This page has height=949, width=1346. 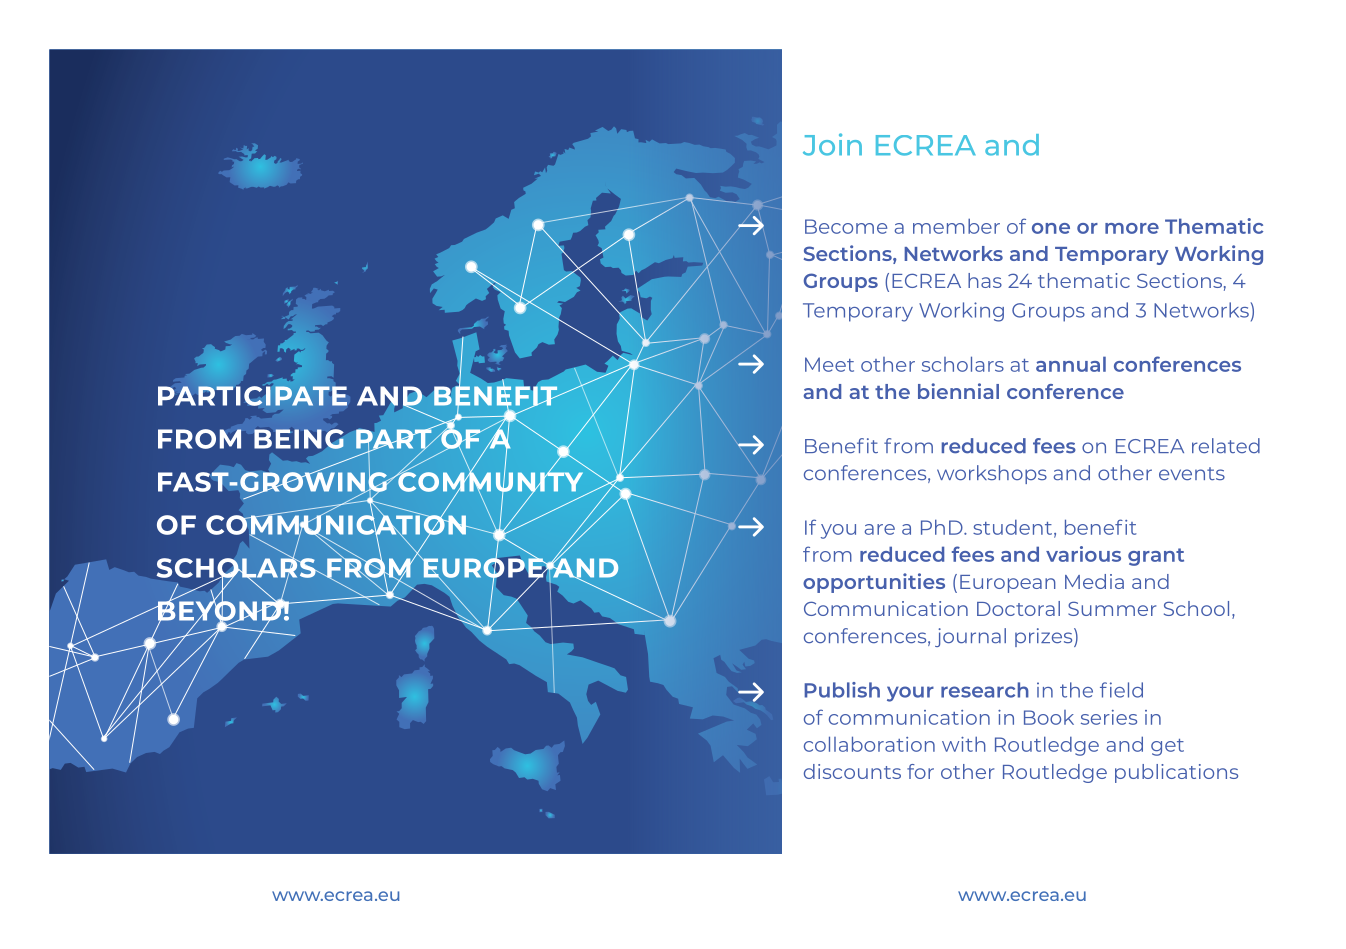 What do you see at coordinates (852, 771) in the page?
I see `discounts` at bounding box center [852, 771].
